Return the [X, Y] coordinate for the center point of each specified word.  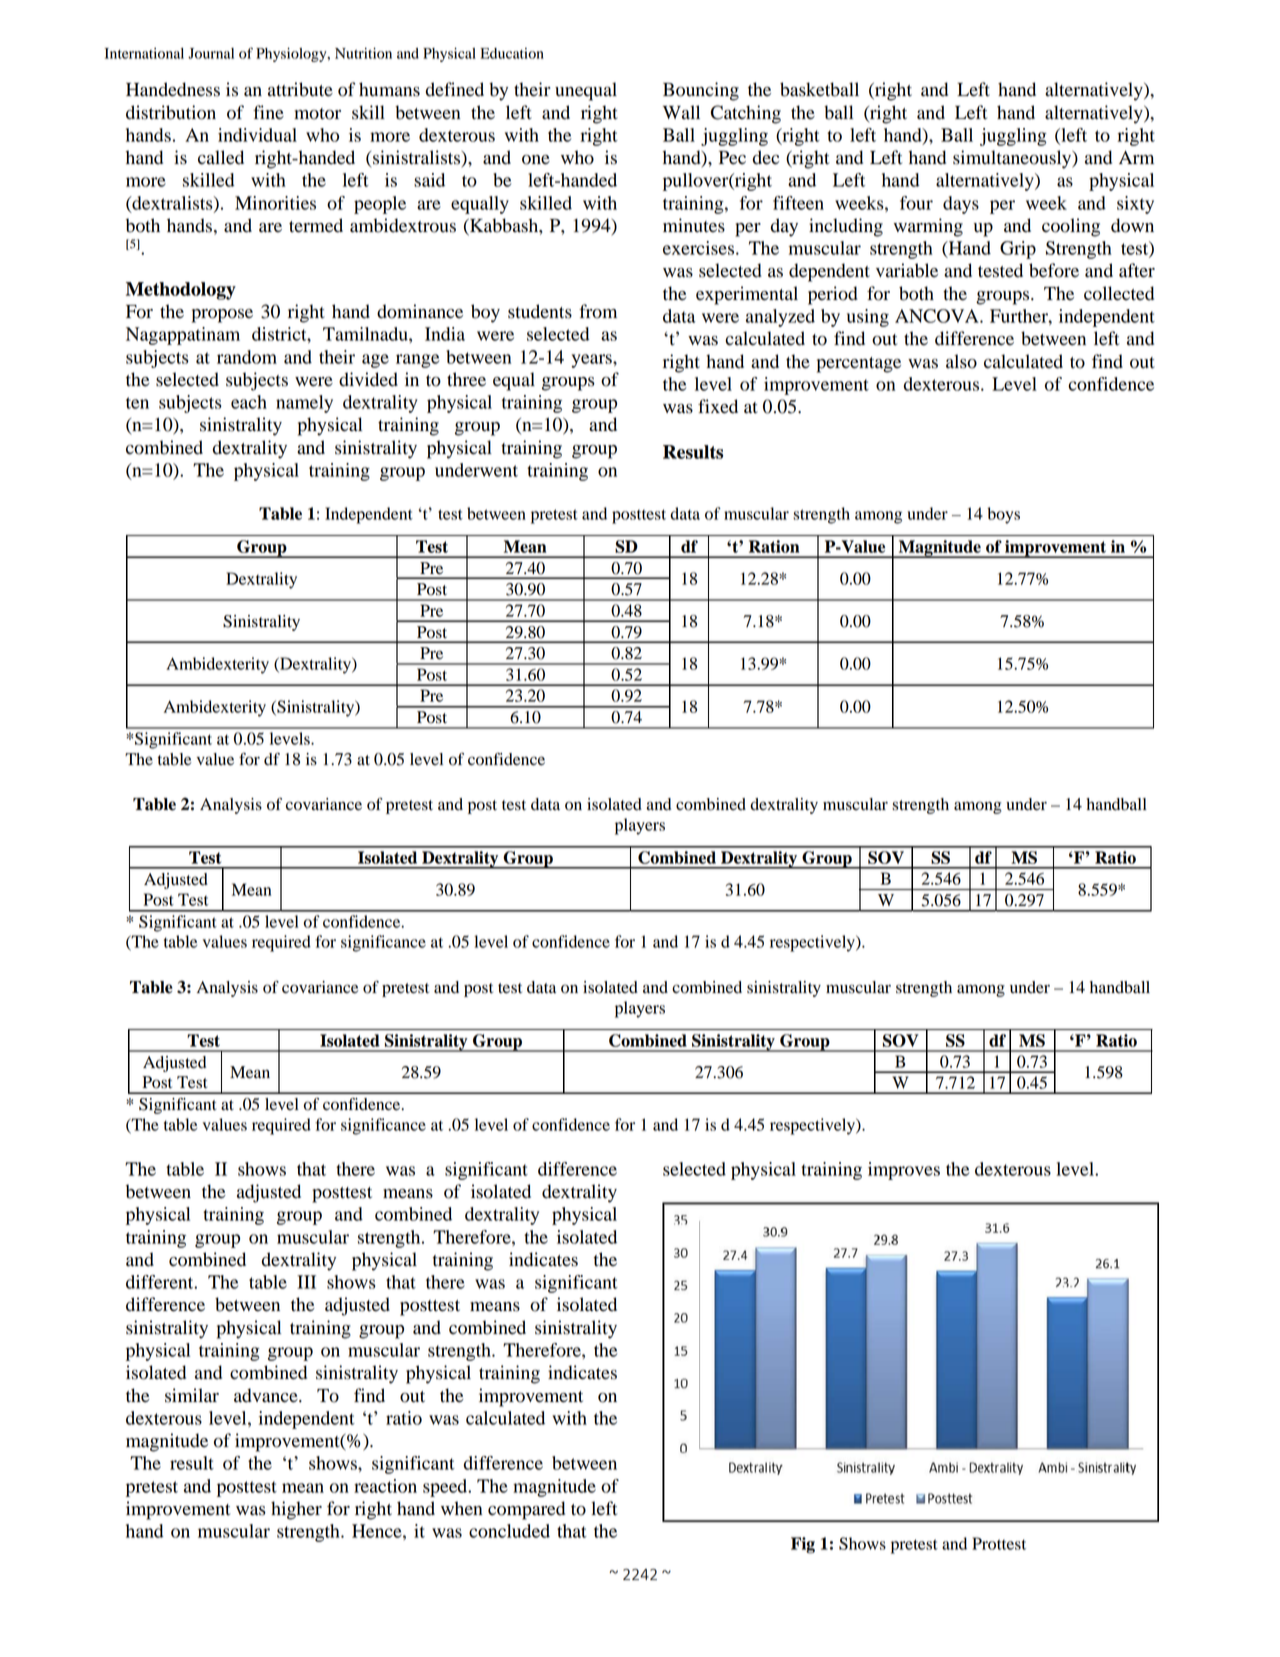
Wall [681, 112]
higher [296, 1510]
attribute [300, 89]
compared [526, 1510]
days [961, 205]
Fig [803, 1545]
